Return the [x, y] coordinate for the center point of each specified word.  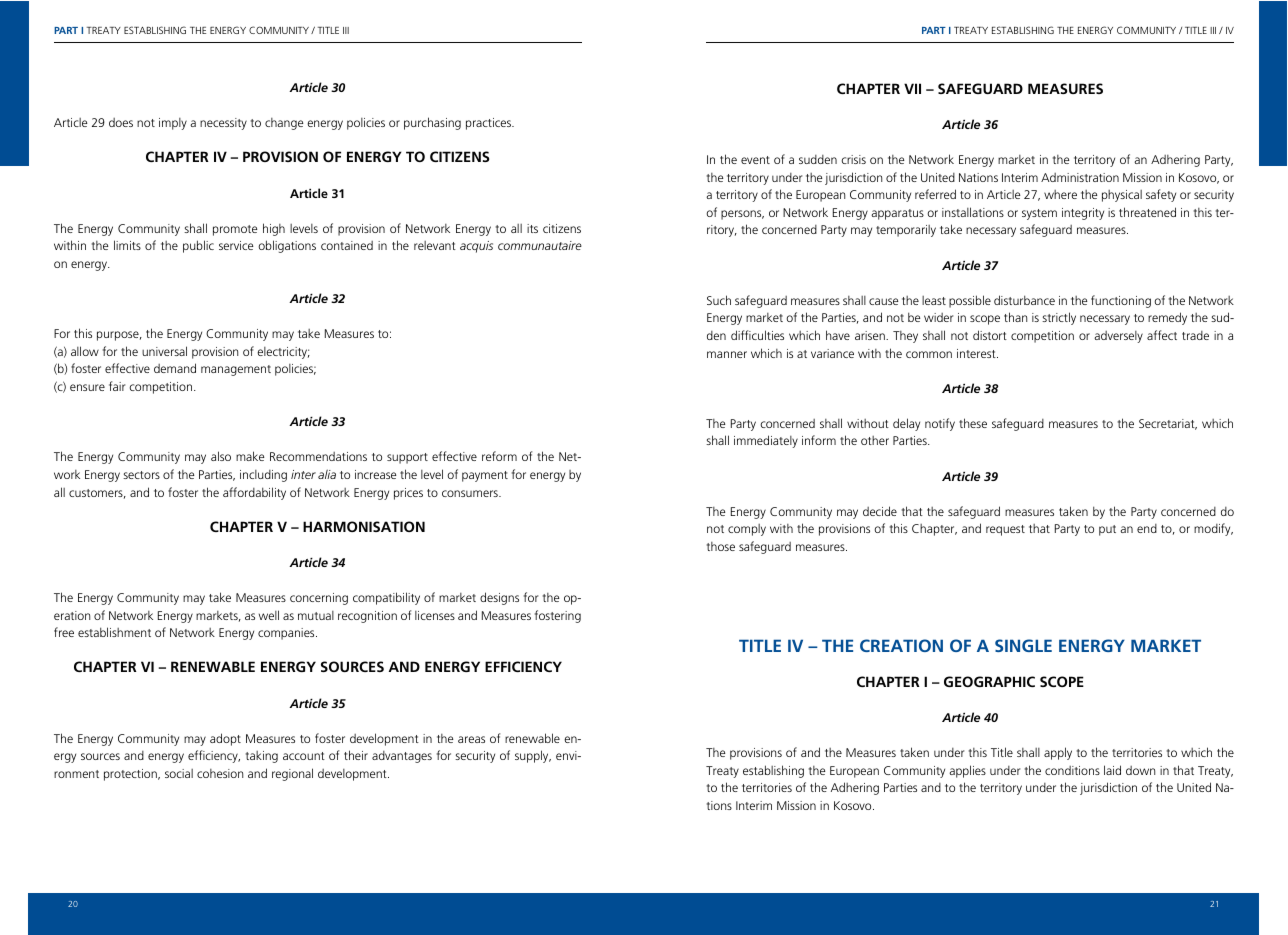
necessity [223, 124]
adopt [225, 739]
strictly [1059, 318]
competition [160, 388]
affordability [254, 493]
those [721, 546]
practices [489, 124]
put [1107, 530]
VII [912, 88]
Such [719, 300]
